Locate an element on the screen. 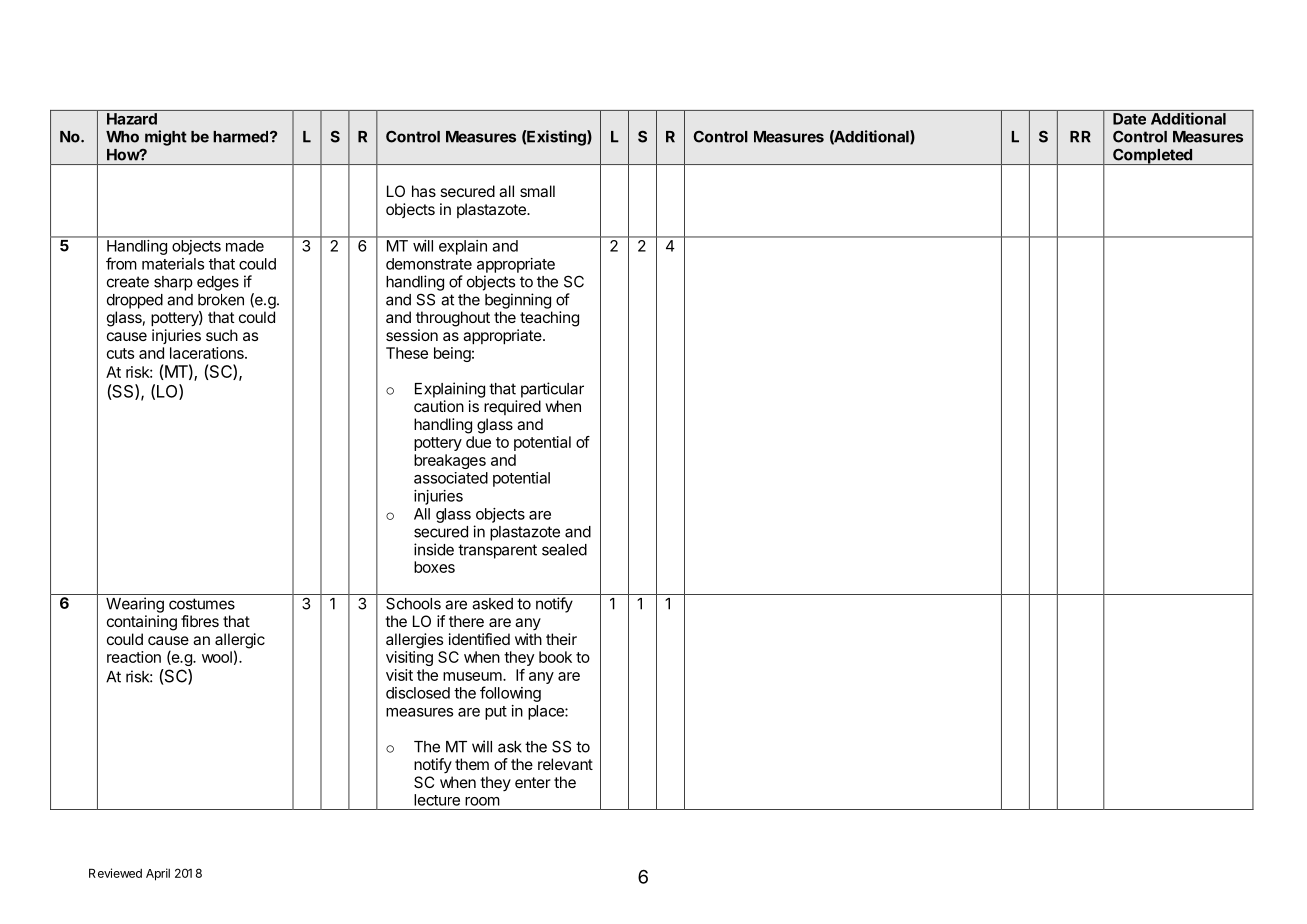  teaching is located at coordinates (549, 319).
